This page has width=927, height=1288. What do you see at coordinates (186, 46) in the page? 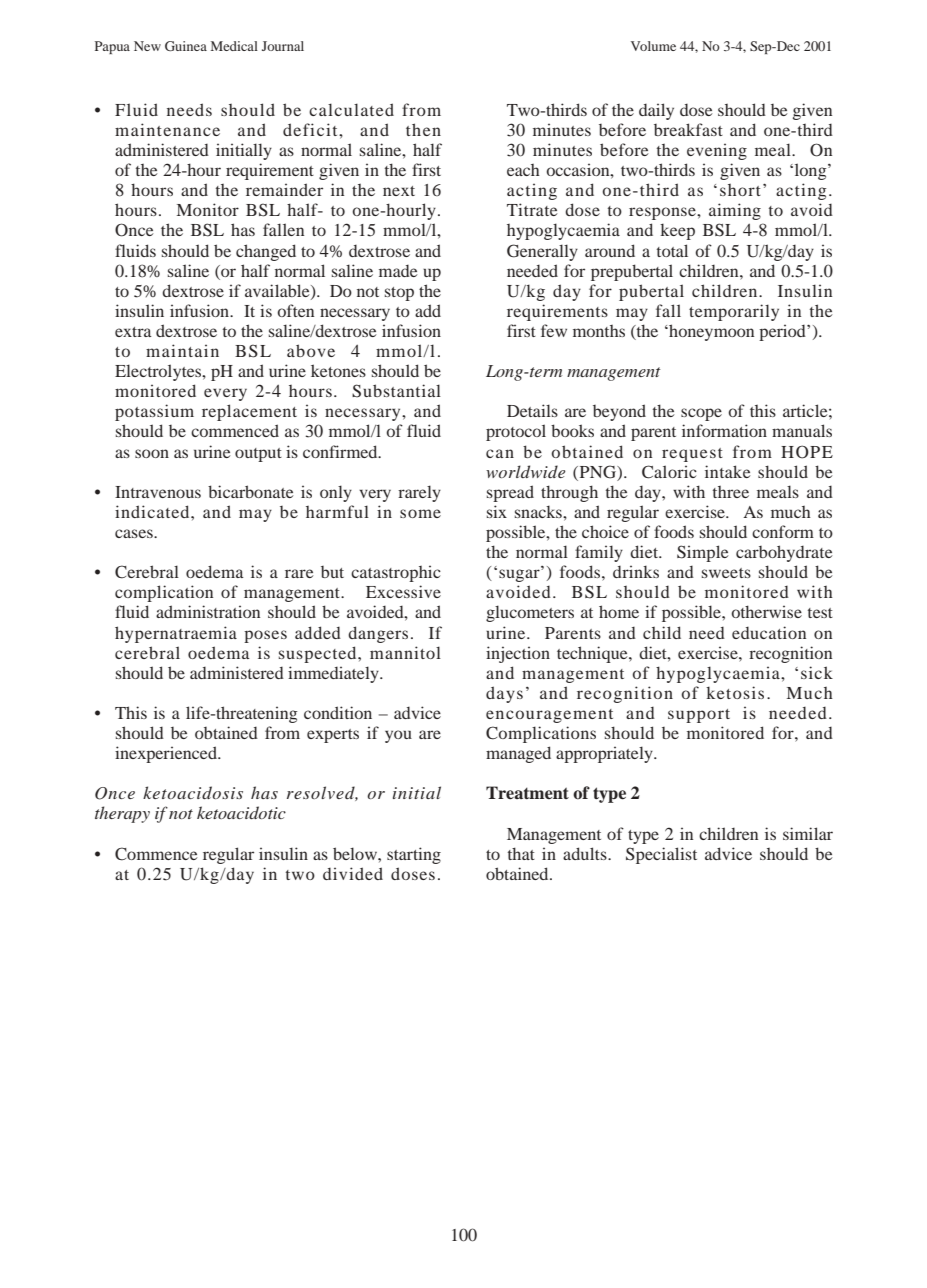
I see `Guinea` at bounding box center [186, 46].
